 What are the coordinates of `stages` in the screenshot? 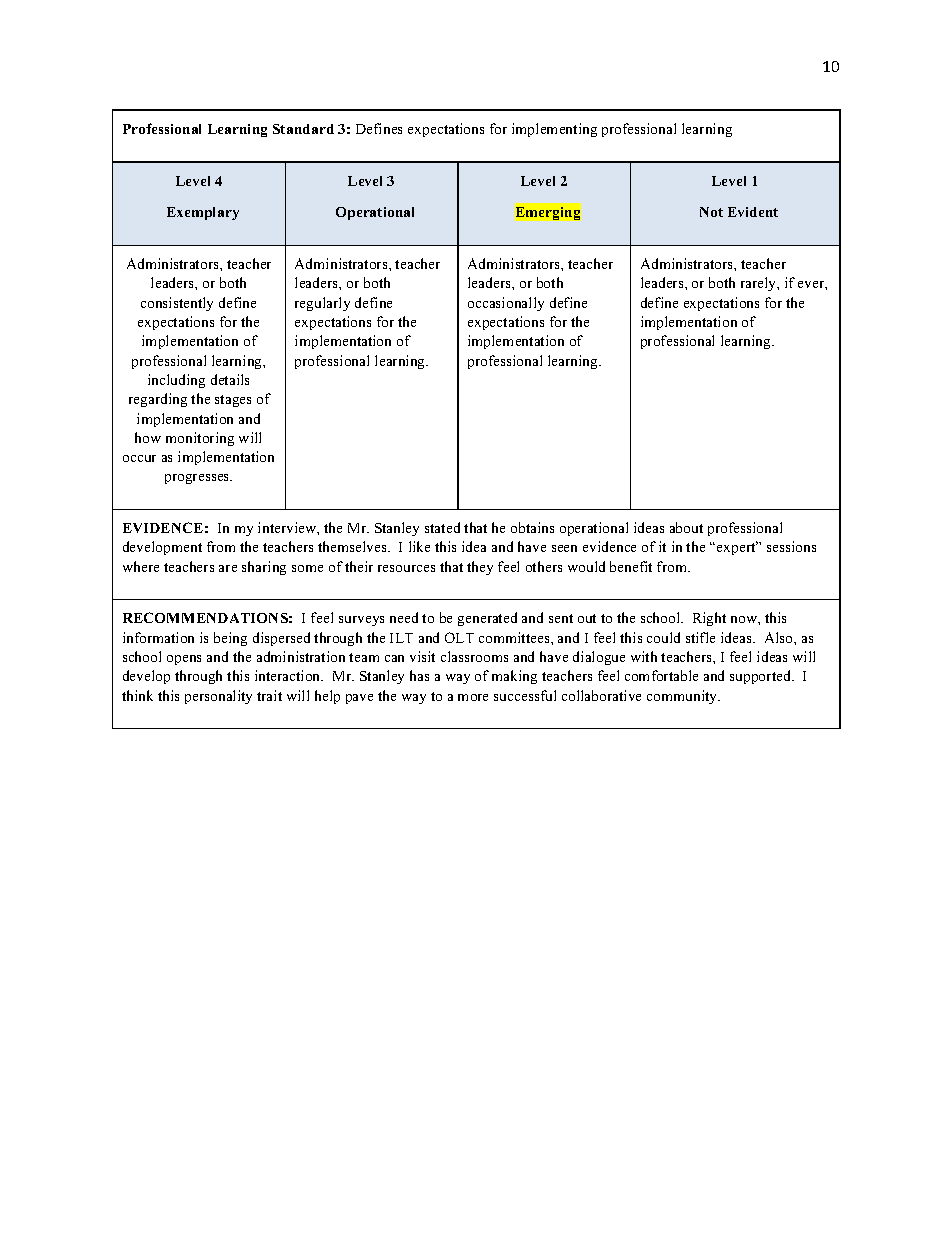 It's located at (233, 401).
